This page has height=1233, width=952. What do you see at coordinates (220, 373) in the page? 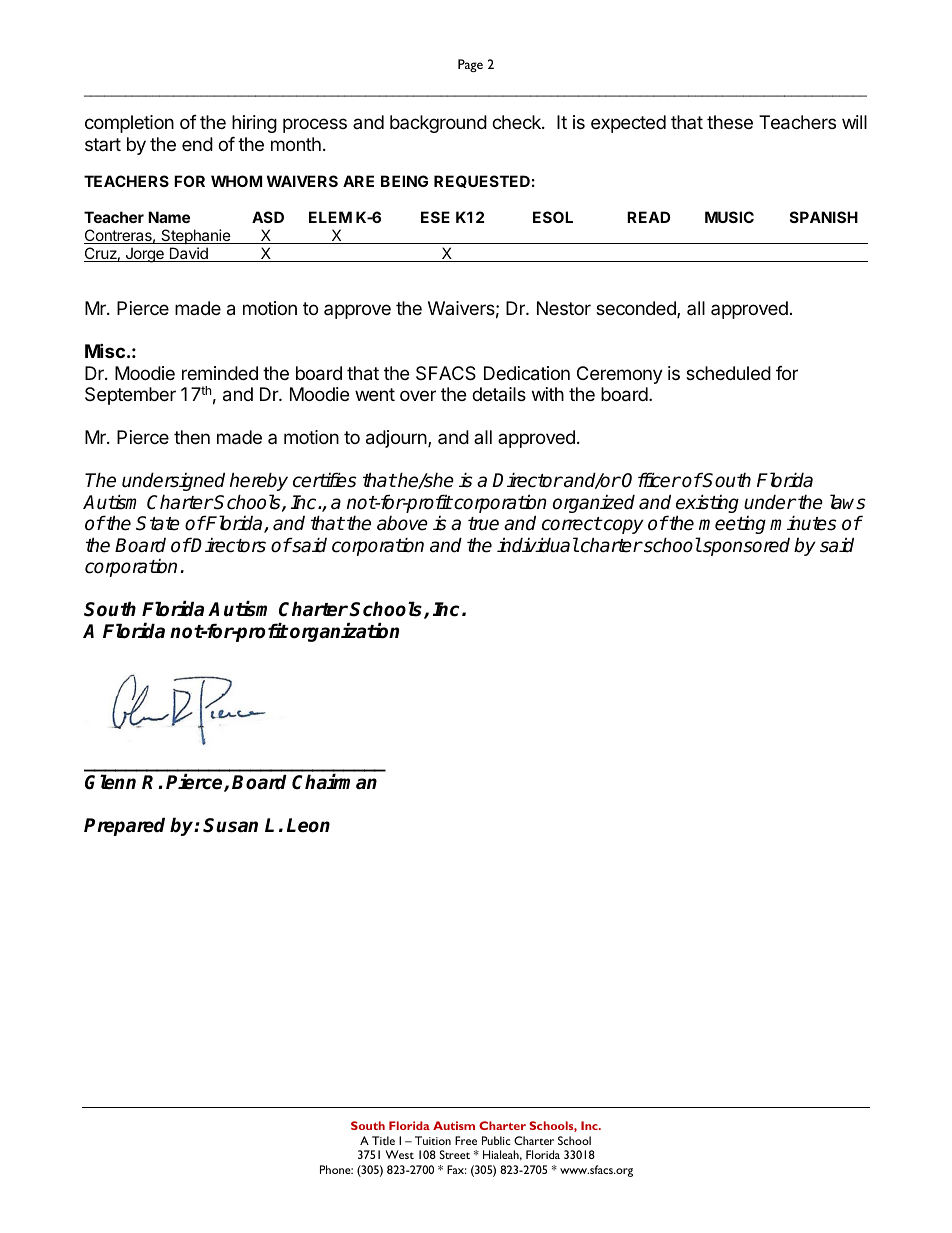
I see `reminded` at bounding box center [220, 373].
